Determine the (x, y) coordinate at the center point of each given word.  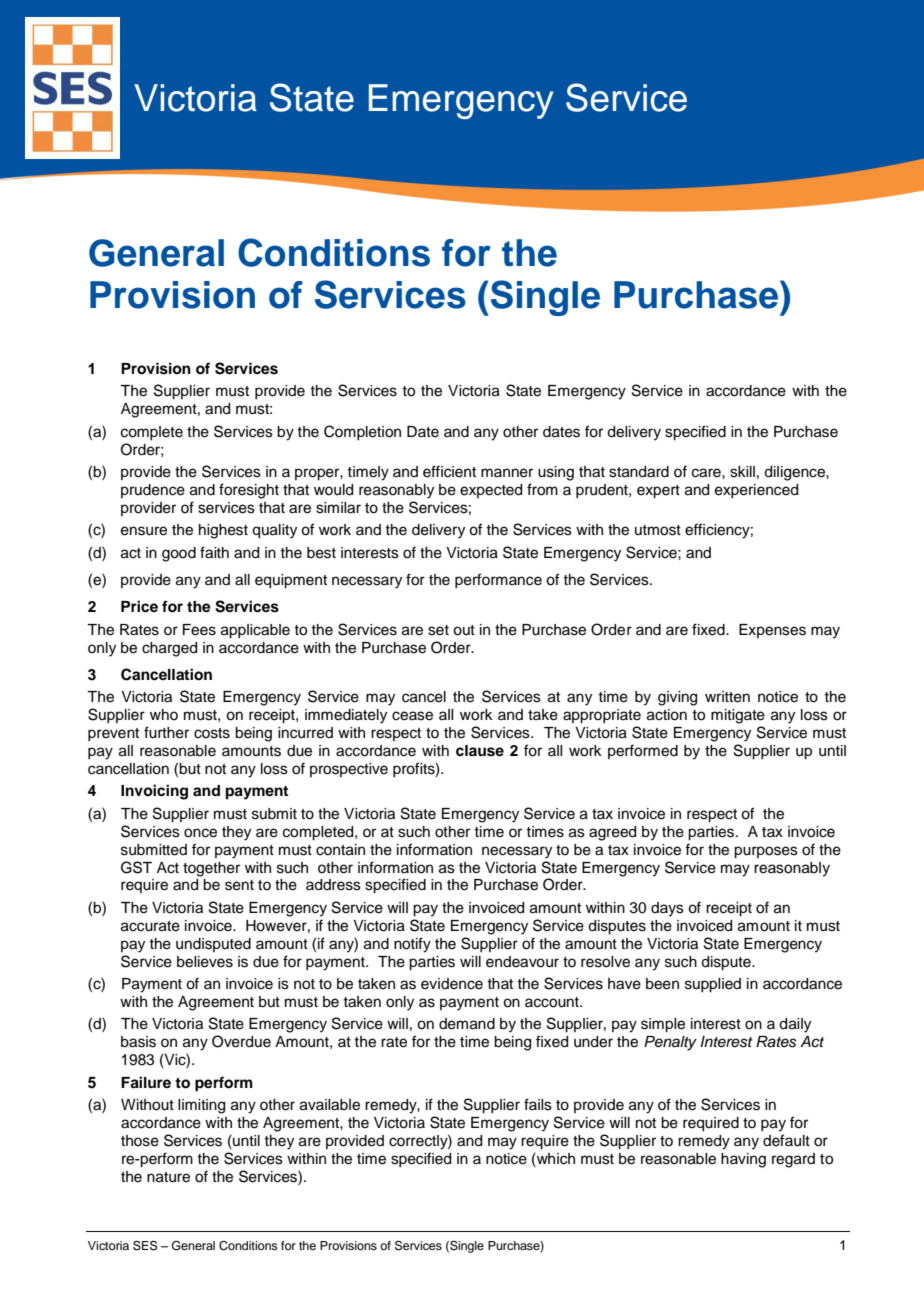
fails (538, 1104)
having (743, 1160)
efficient (449, 471)
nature (168, 1177)
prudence (153, 491)
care (707, 473)
